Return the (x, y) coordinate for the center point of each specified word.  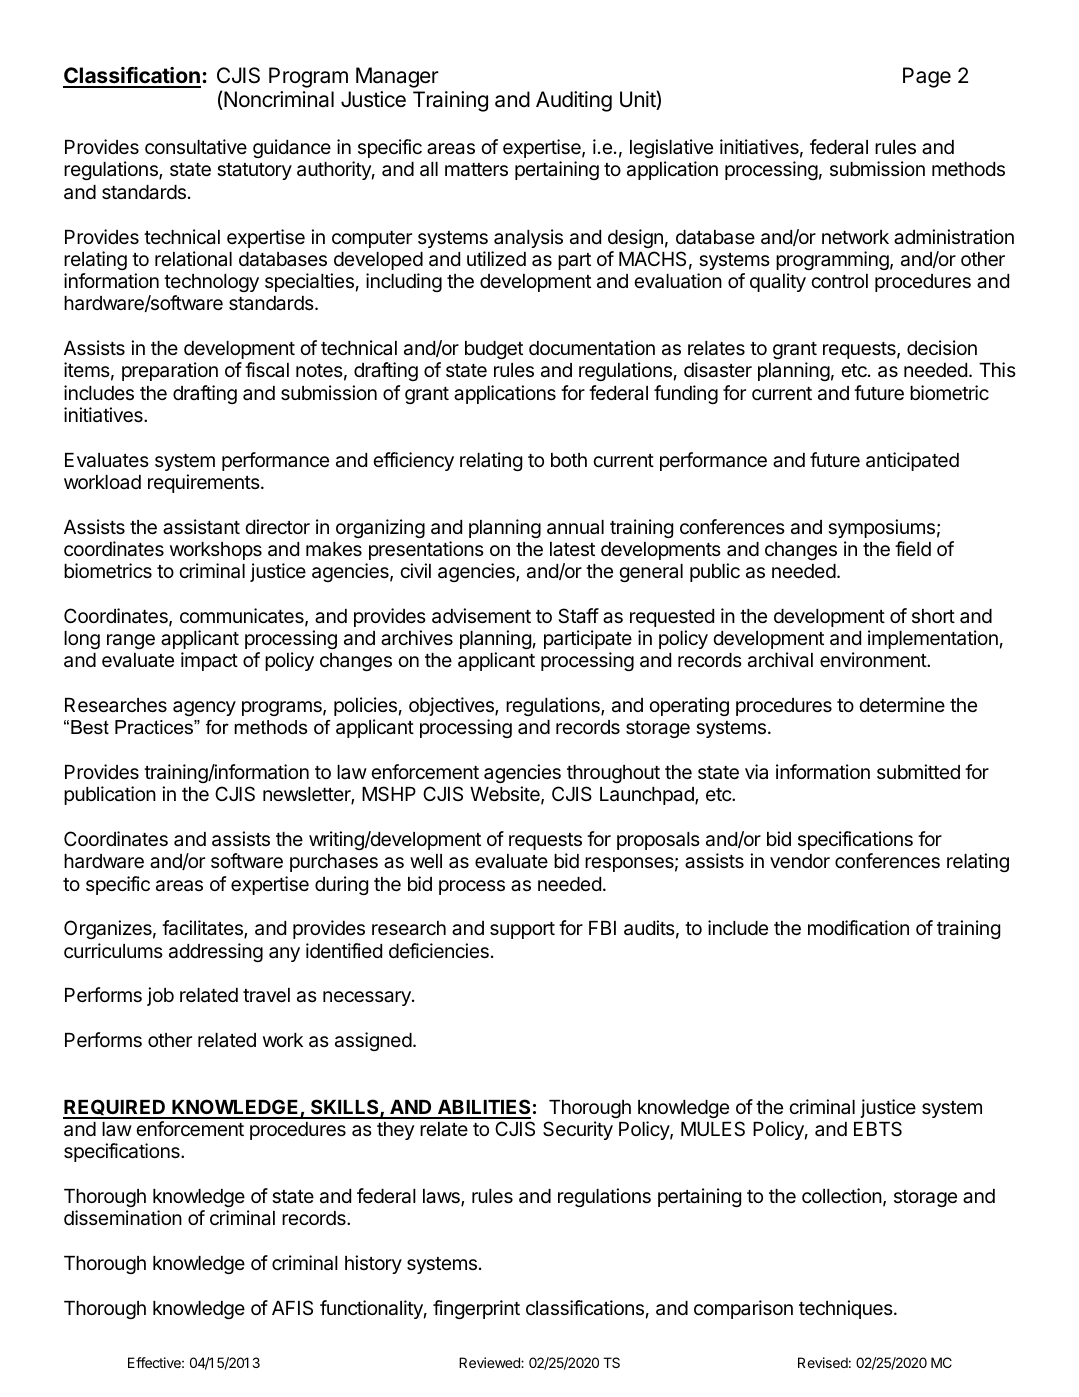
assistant (201, 527)
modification (858, 928)
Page (927, 77)
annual (575, 527)
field (913, 548)
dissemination (123, 1218)
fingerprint (476, 1309)
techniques (847, 1309)
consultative (196, 147)
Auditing (574, 101)
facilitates (203, 929)
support (522, 930)
